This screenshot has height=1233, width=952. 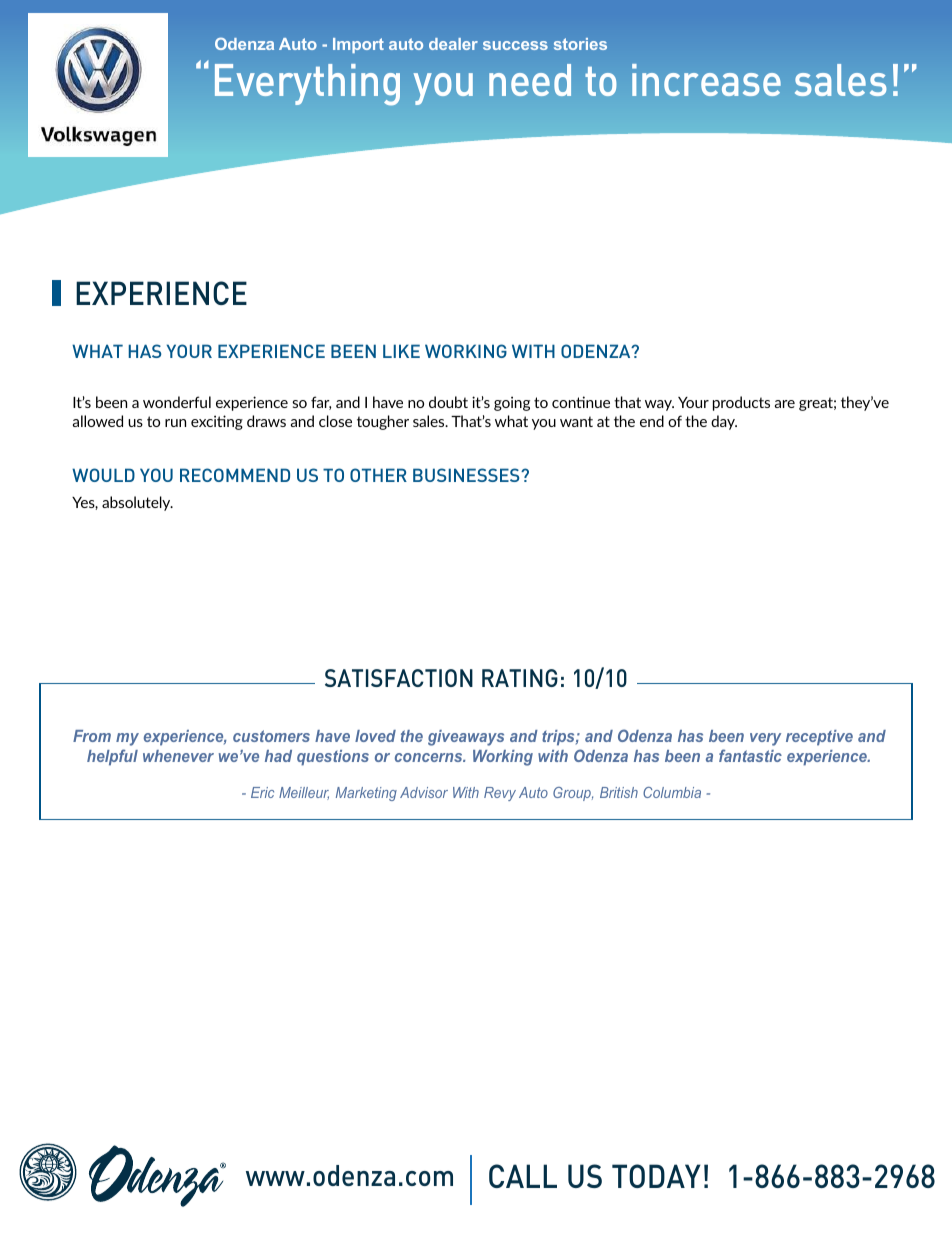 What do you see at coordinates (706, 80) in the screenshot?
I see `increase` at bounding box center [706, 80].
